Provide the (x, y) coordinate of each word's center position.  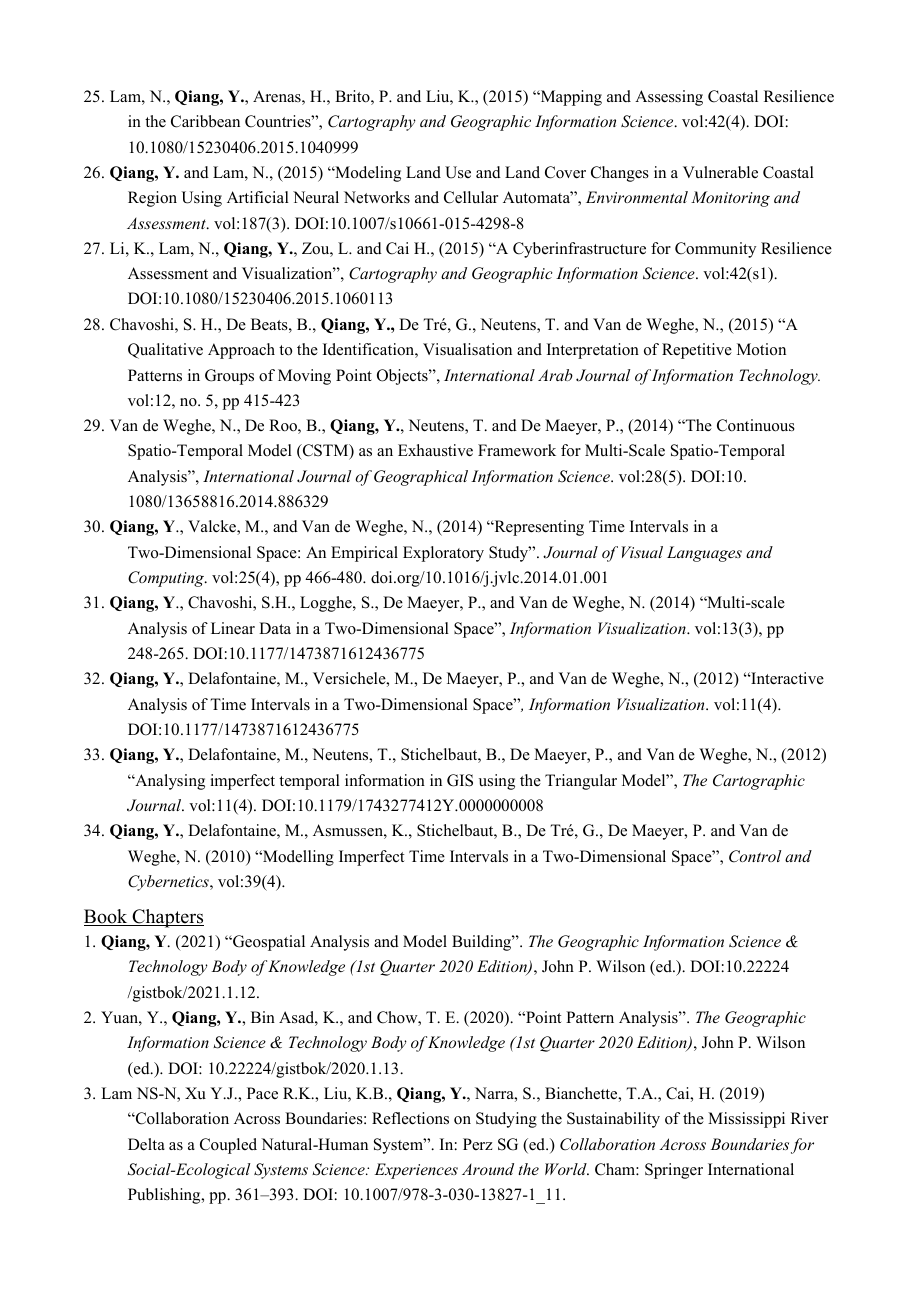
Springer (674, 1171)
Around (488, 1169)
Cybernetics (169, 883)
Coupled (228, 1146)
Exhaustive (435, 450)
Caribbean (205, 121)
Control (755, 856)
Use (458, 172)
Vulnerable (720, 172)
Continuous (756, 425)
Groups (229, 377)
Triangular (581, 782)
